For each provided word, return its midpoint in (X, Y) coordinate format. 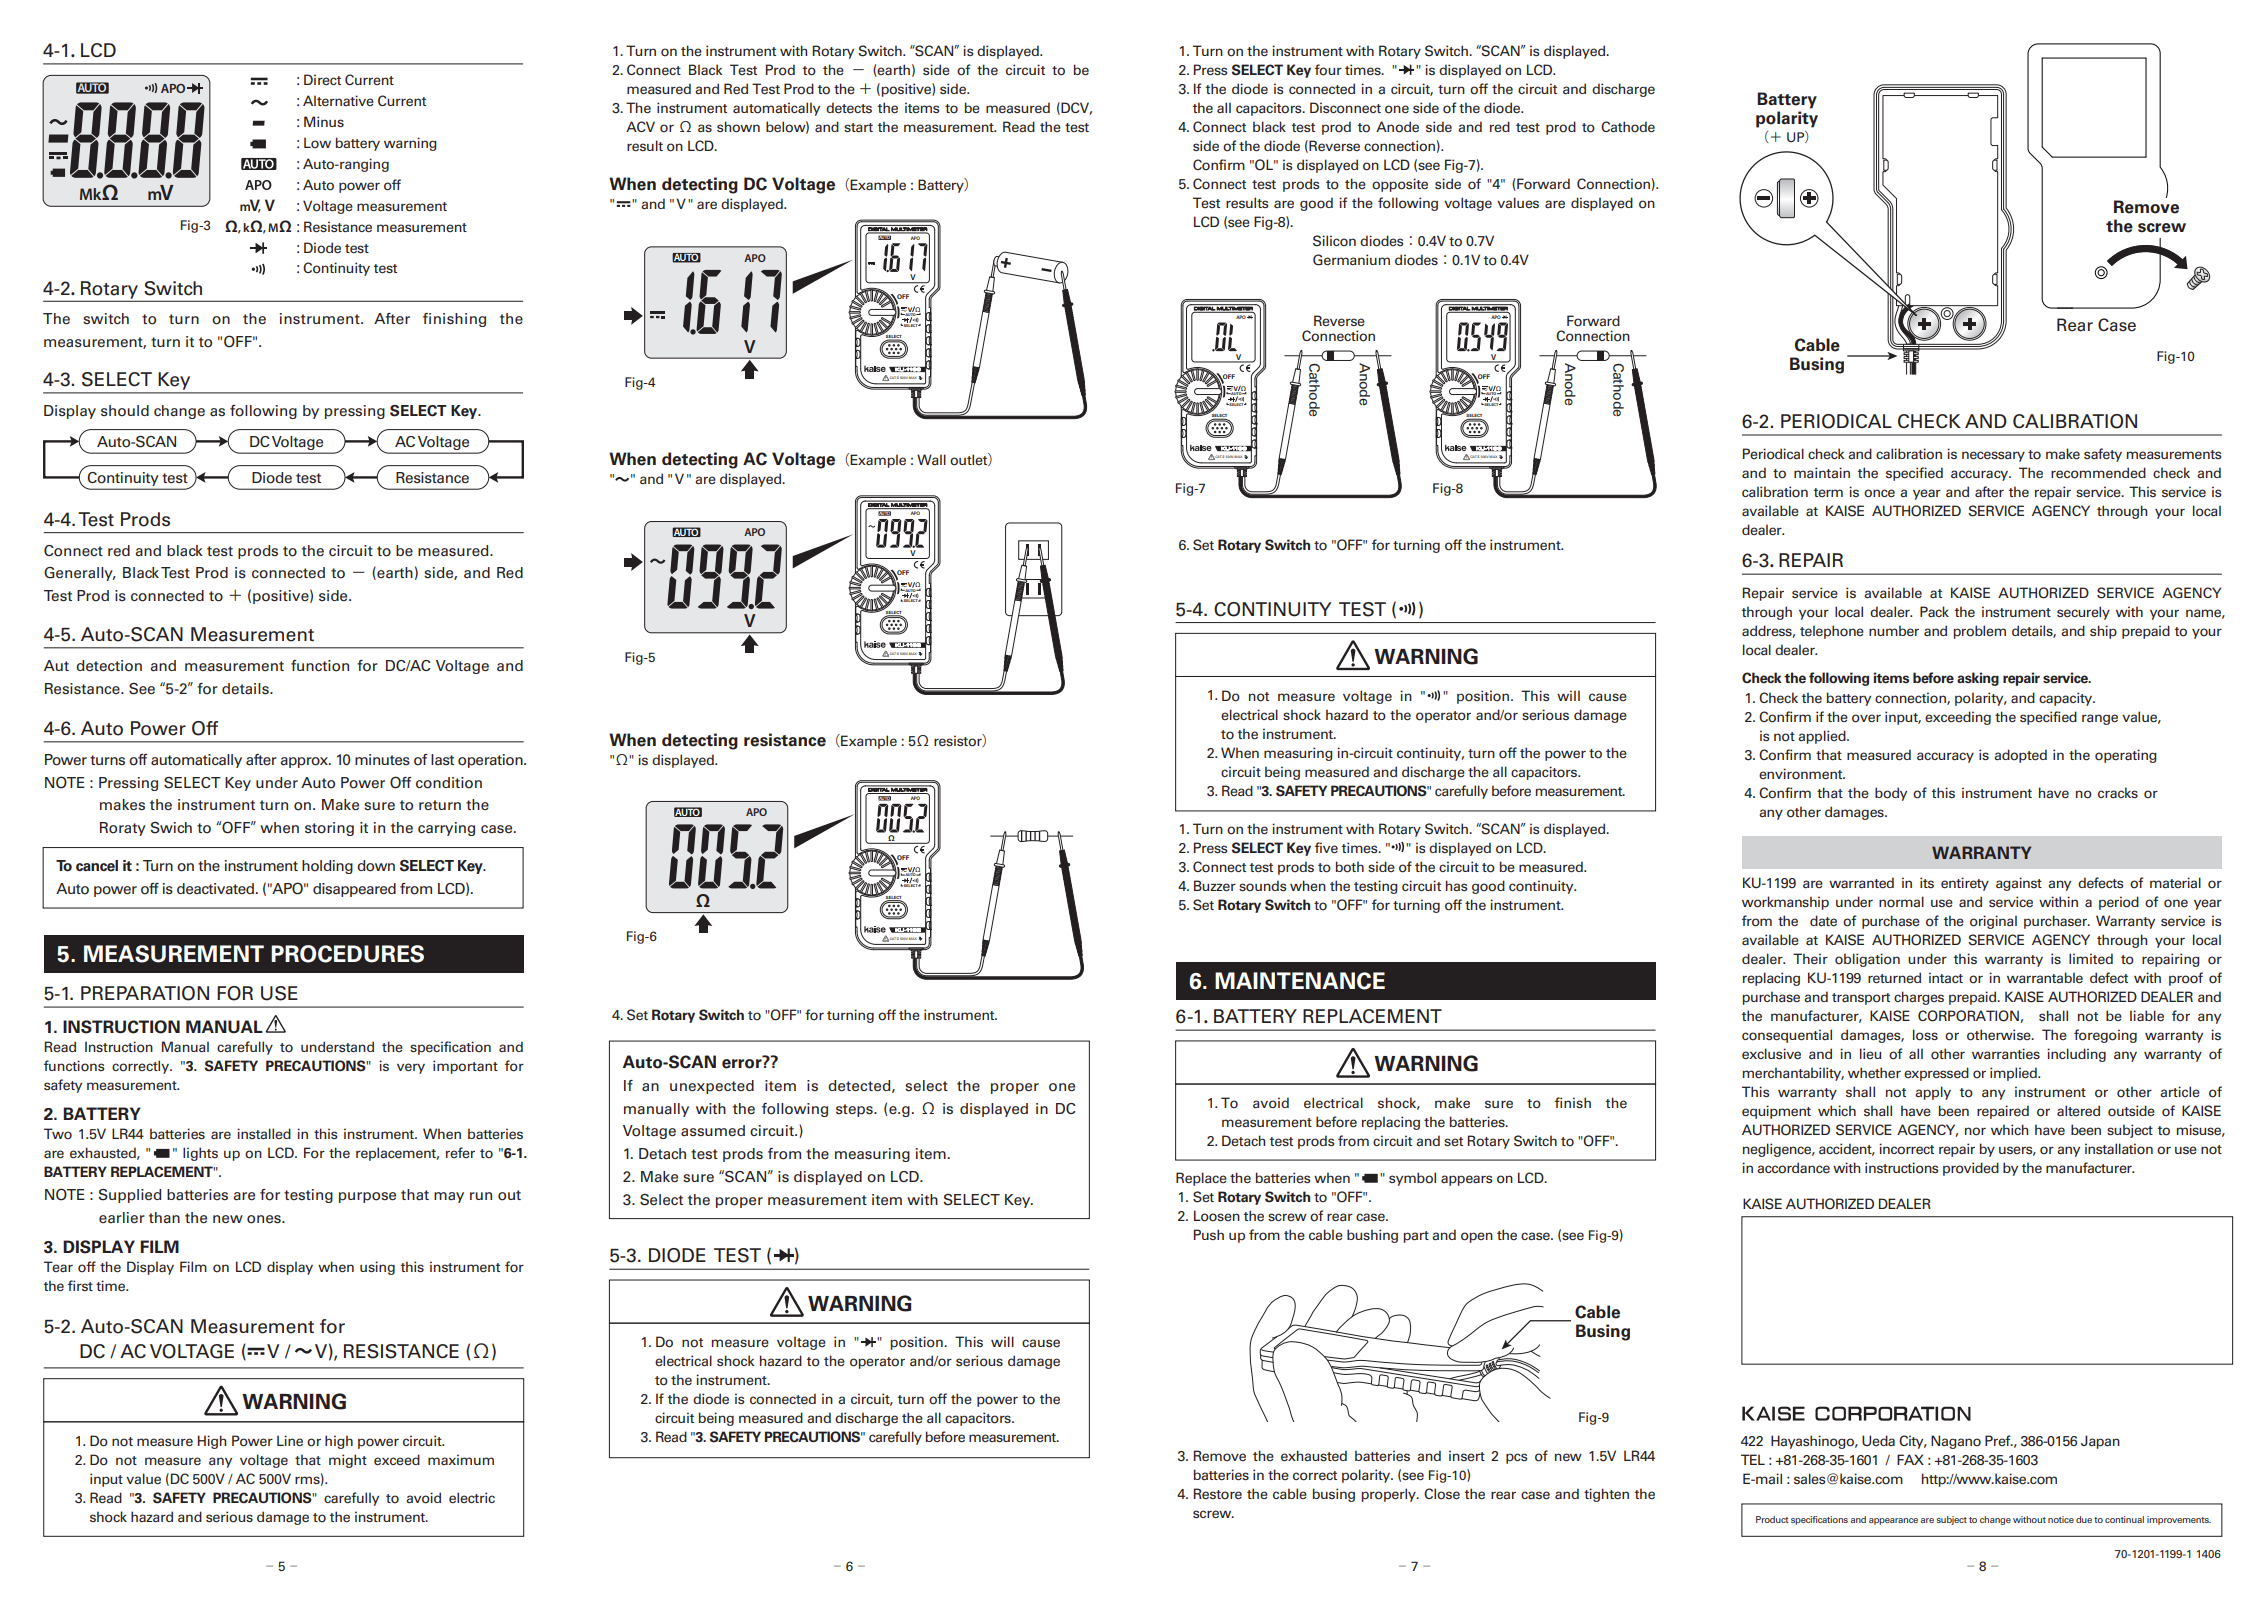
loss (1925, 1035)
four (1328, 70)
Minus (324, 121)
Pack (1934, 611)
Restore (1217, 1494)
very (411, 1068)
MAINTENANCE (1300, 981)
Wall (931, 460)
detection (109, 666)
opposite (1400, 185)
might (348, 1461)
